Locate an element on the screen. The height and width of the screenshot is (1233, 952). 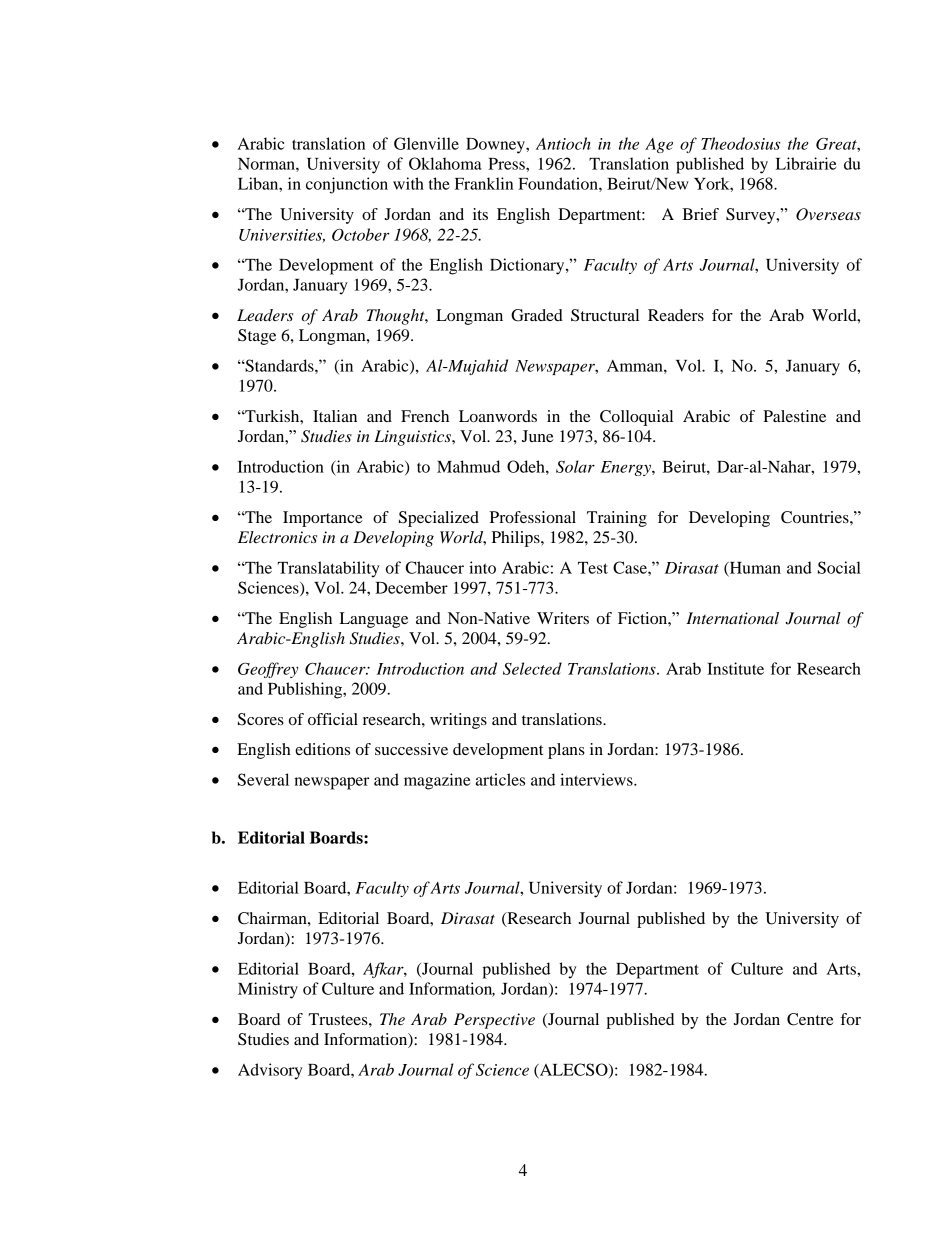
Language is located at coordinates (374, 620).
